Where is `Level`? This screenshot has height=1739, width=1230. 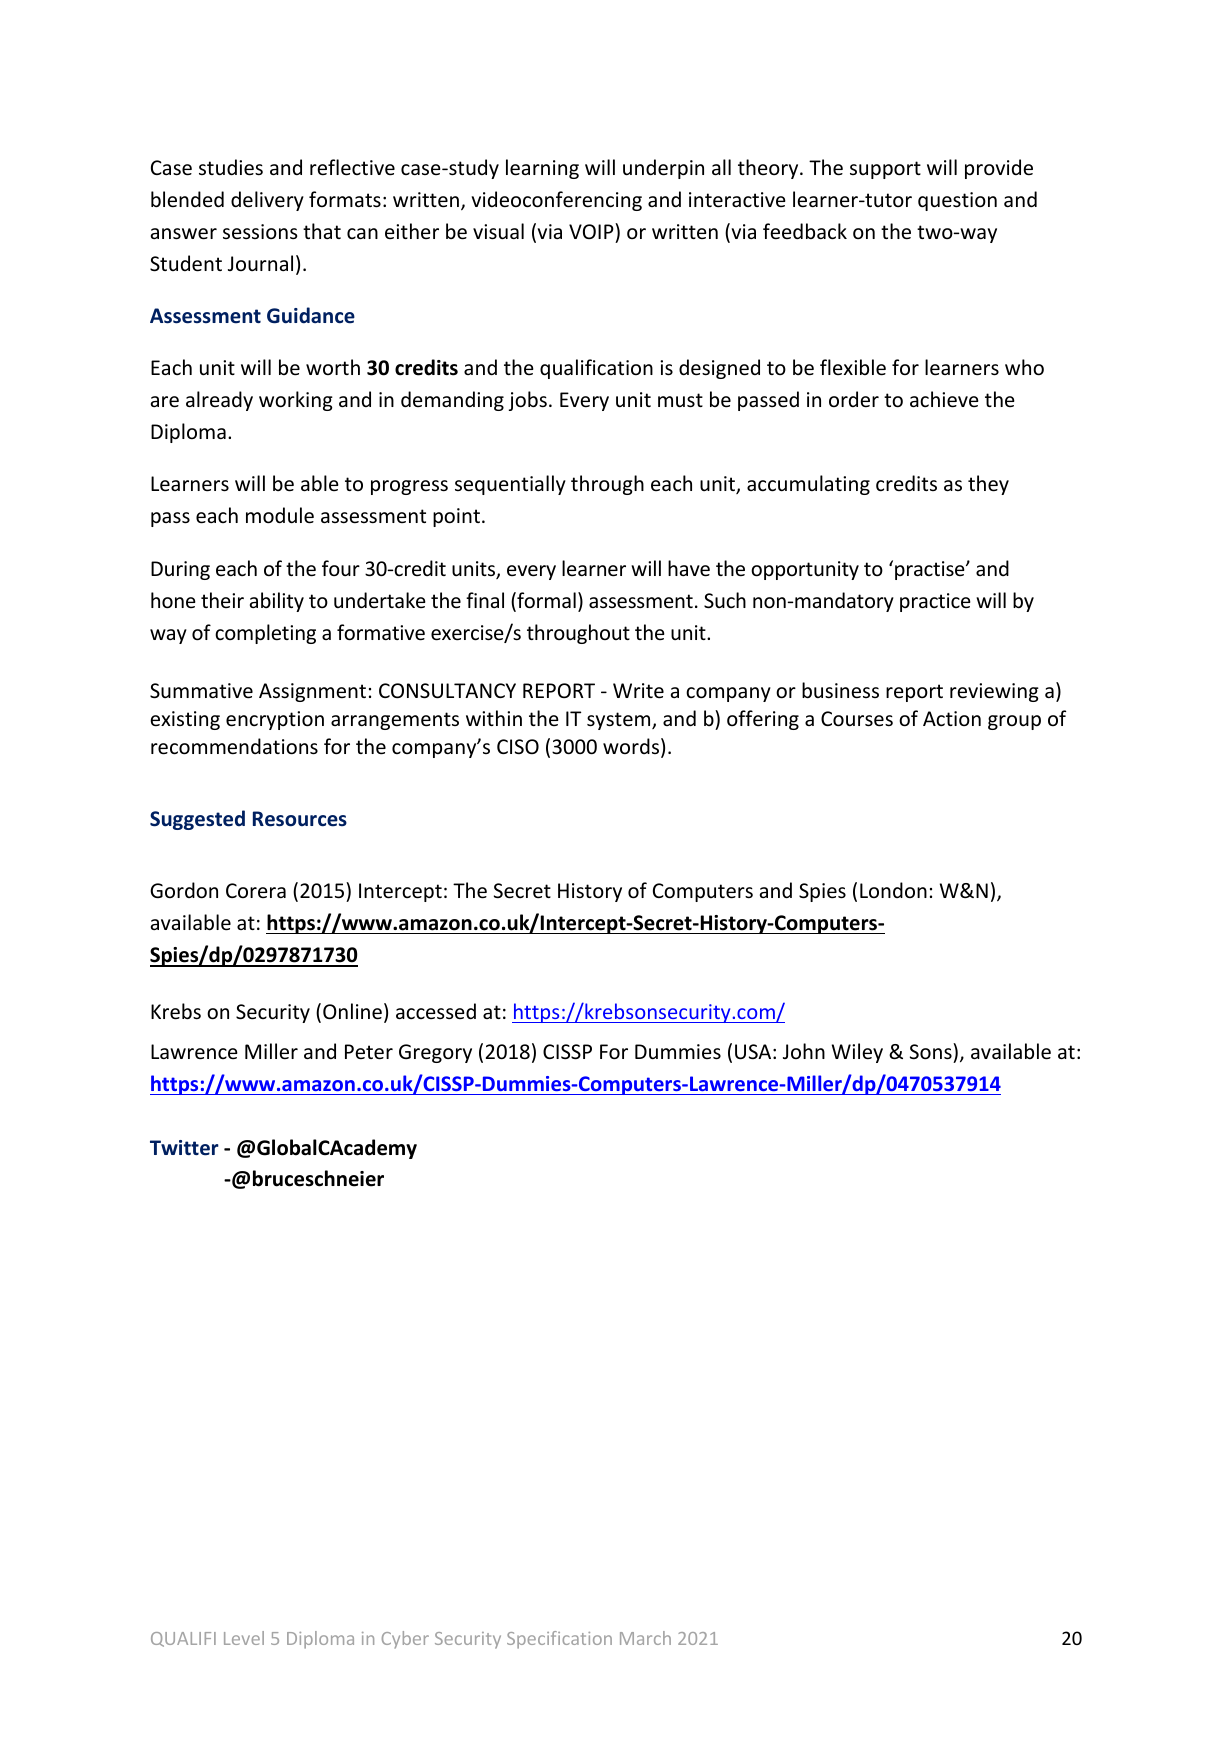 Level is located at coordinates (244, 1638).
